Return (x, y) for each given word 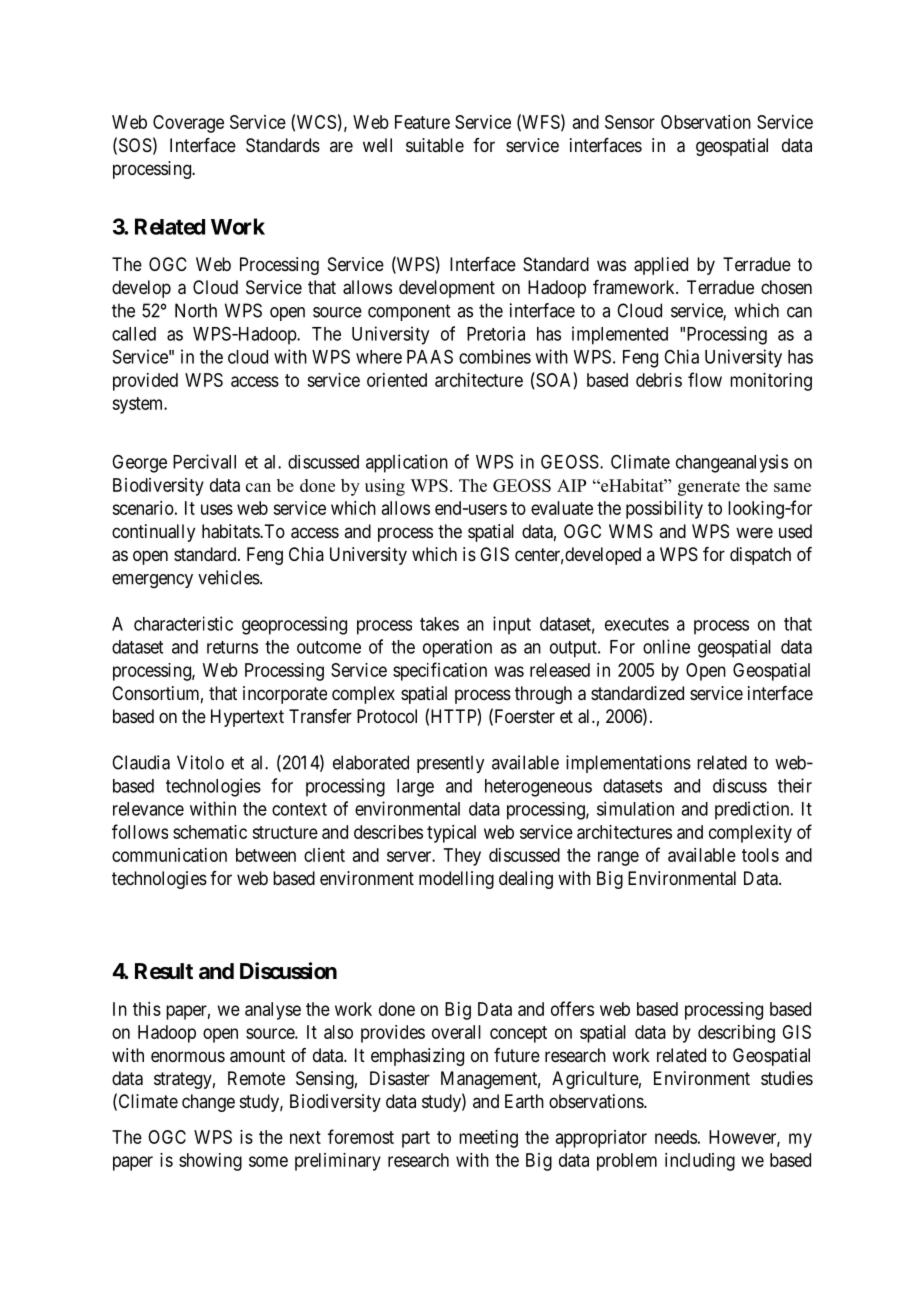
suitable (435, 145)
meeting (488, 1139)
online (666, 646)
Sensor (630, 122)
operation (457, 648)
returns (232, 647)
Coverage (188, 124)
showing (210, 1162)
